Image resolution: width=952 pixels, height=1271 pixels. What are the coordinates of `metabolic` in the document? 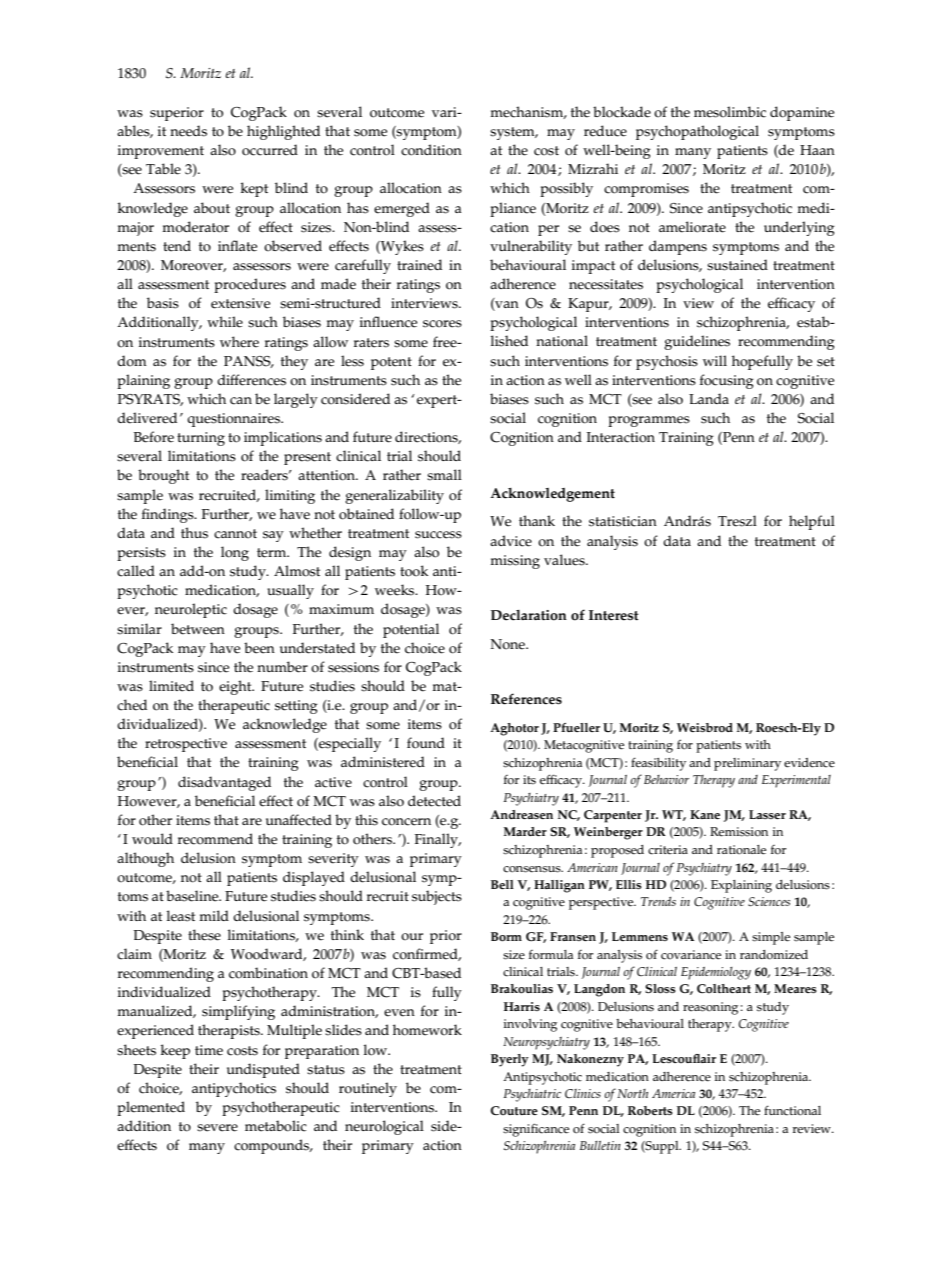 It's located at (276, 1126).
